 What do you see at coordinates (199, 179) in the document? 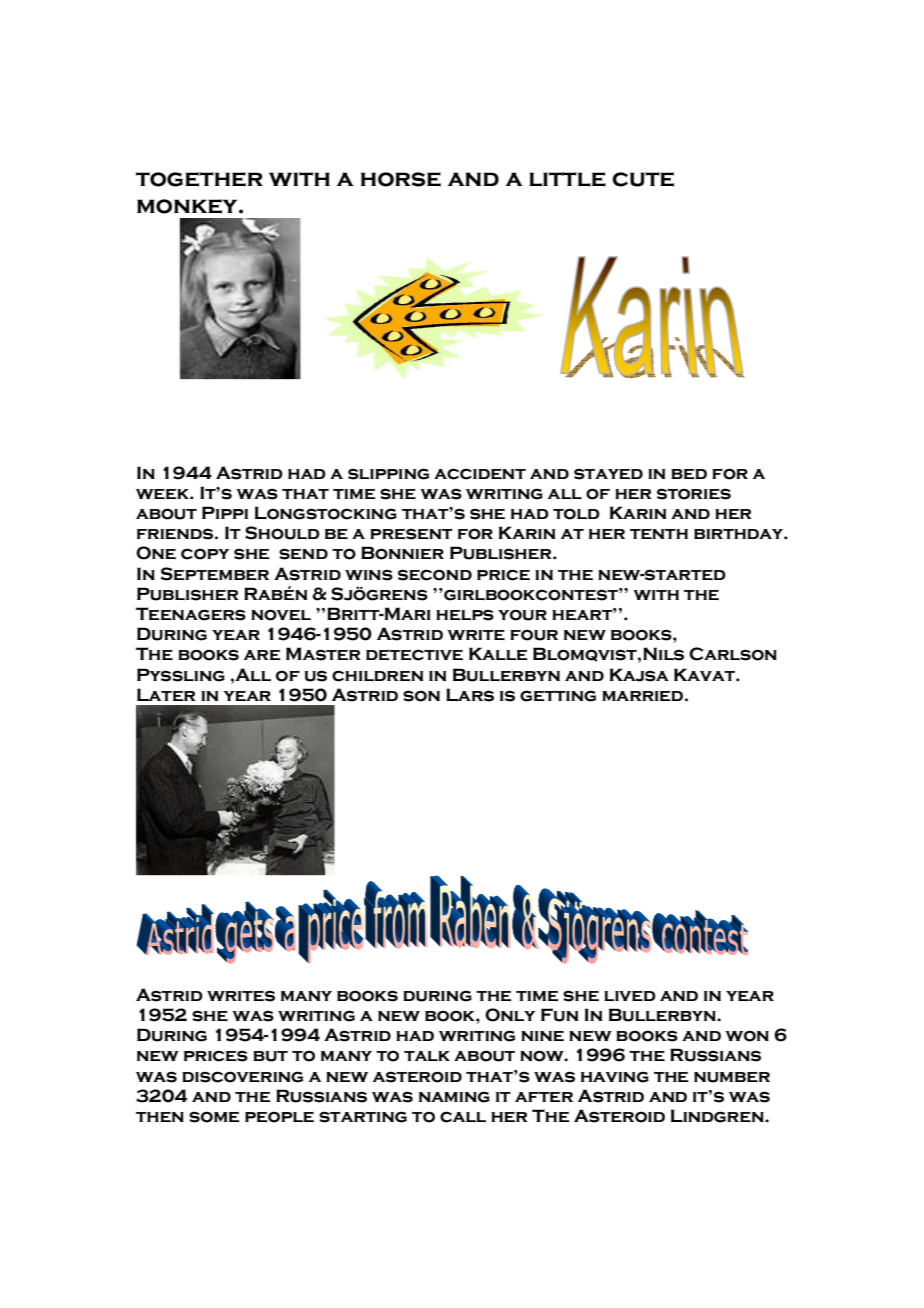
I see `together` at bounding box center [199, 179].
